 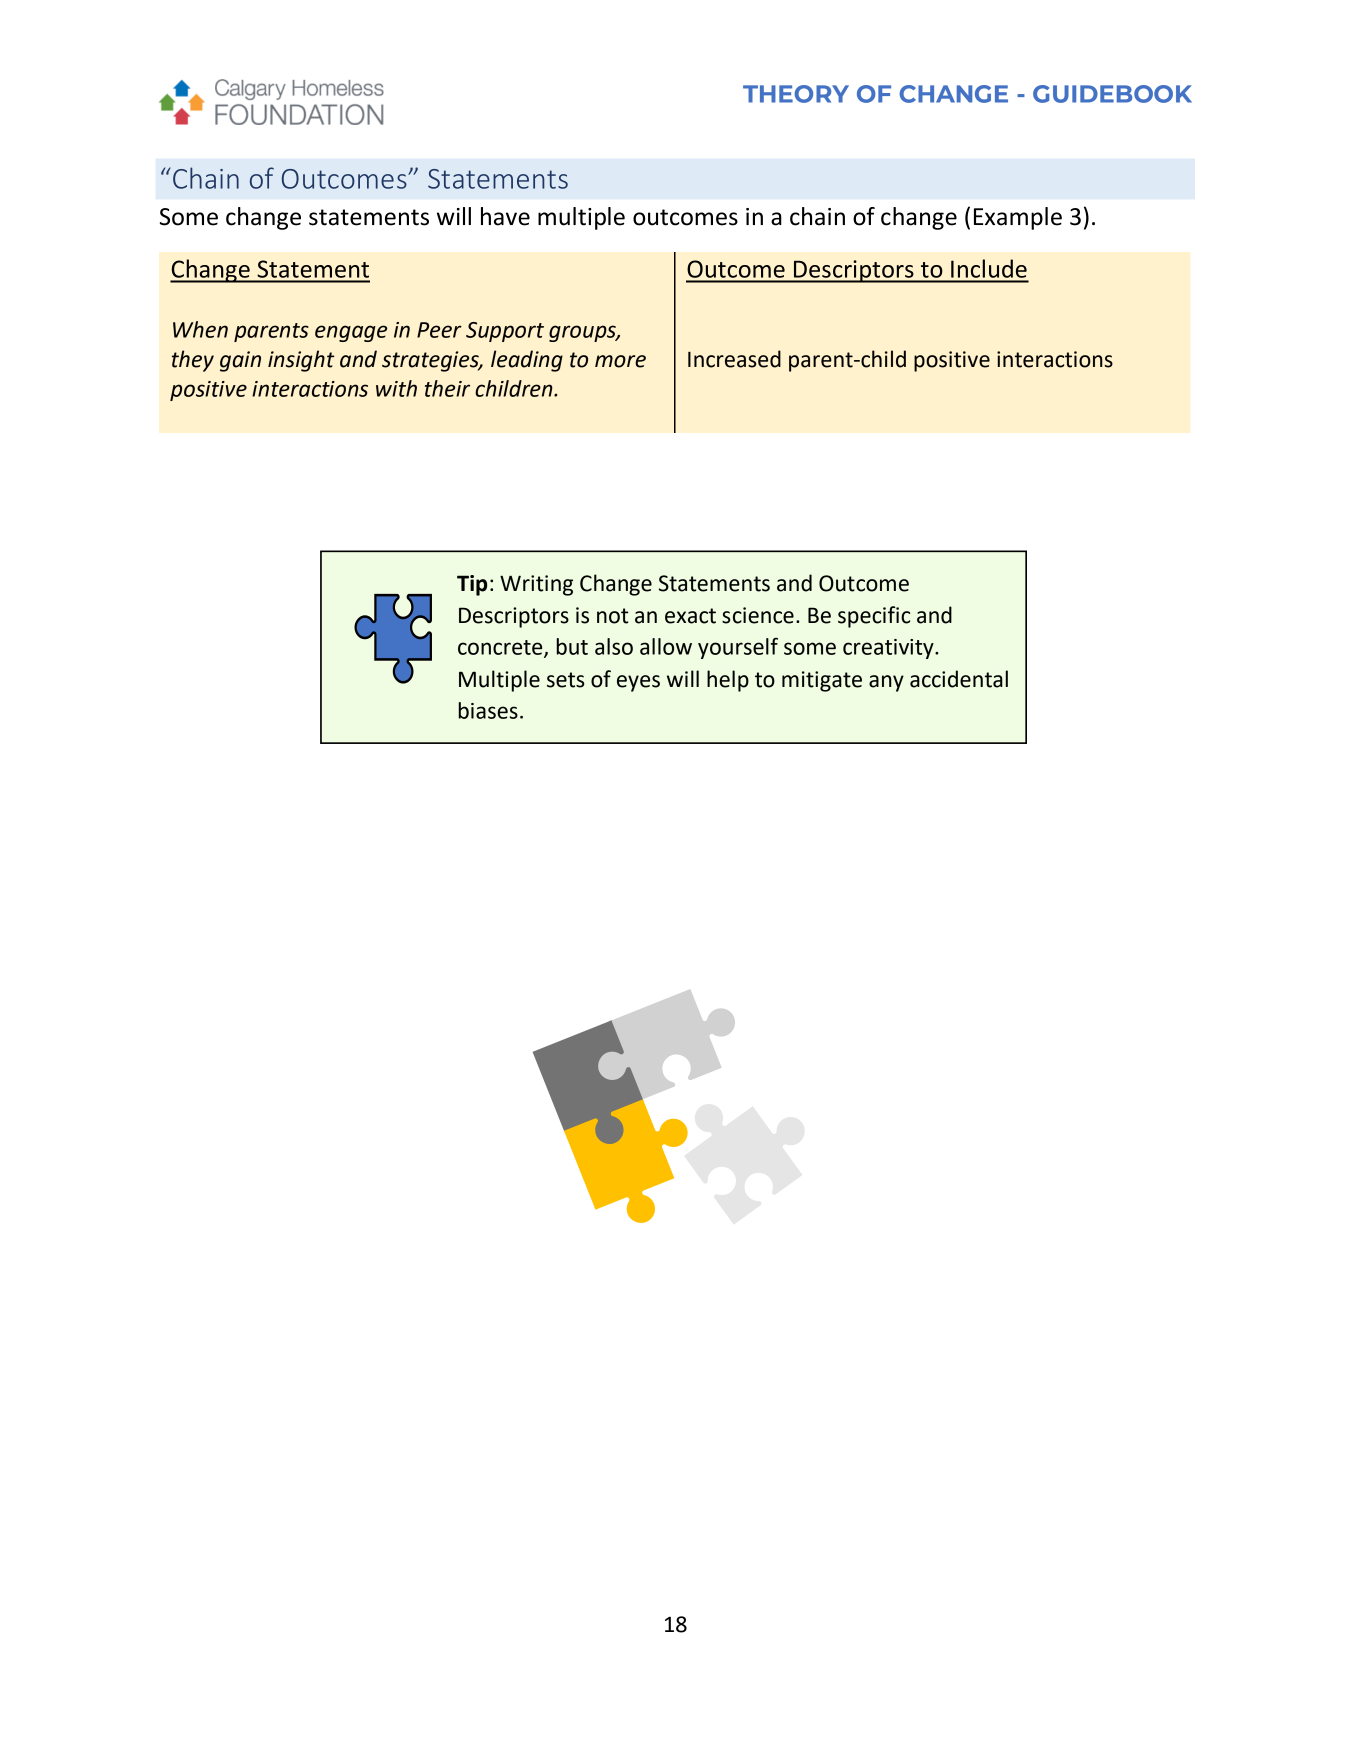 What do you see at coordinates (396, 388) in the screenshot?
I see `with` at bounding box center [396, 388].
